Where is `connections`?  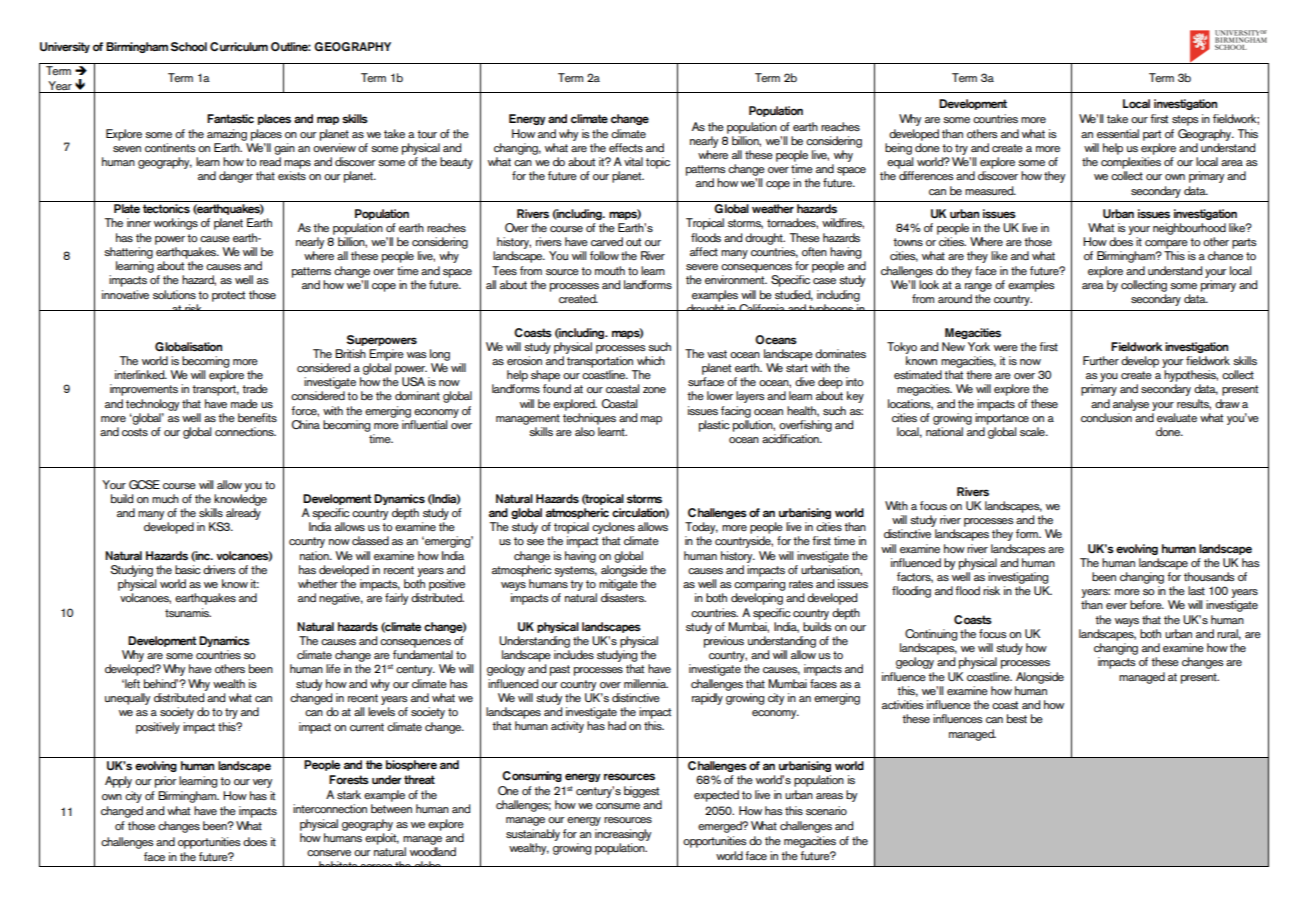
connections is located at coordinates (245, 431).
